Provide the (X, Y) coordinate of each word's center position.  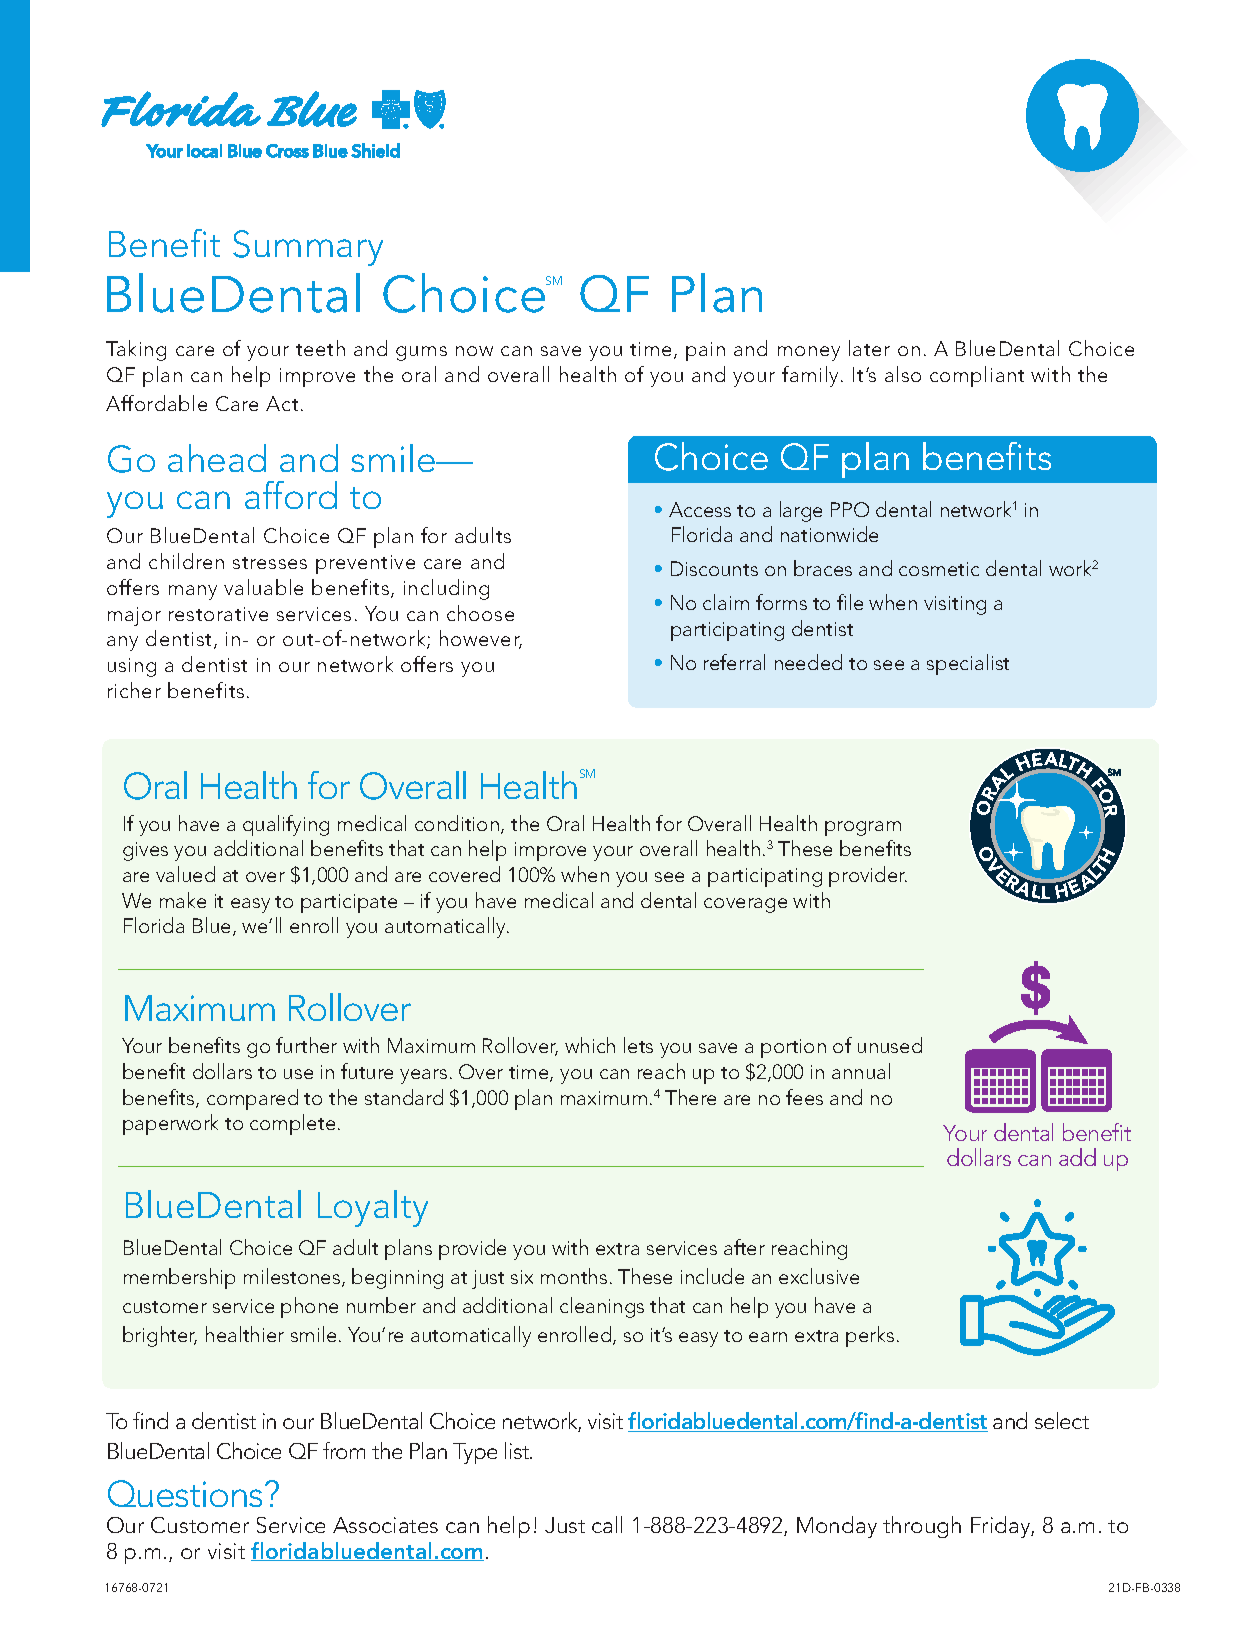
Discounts (714, 568)
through (922, 1527)
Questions (185, 1493)
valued (185, 874)
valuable (263, 587)
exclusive (819, 1276)
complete (292, 1124)
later (869, 348)
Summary (308, 248)
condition (457, 823)
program (863, 828)
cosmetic (939, 569)
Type (475, 1453)
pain (705, 351)
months (574, 1276)
